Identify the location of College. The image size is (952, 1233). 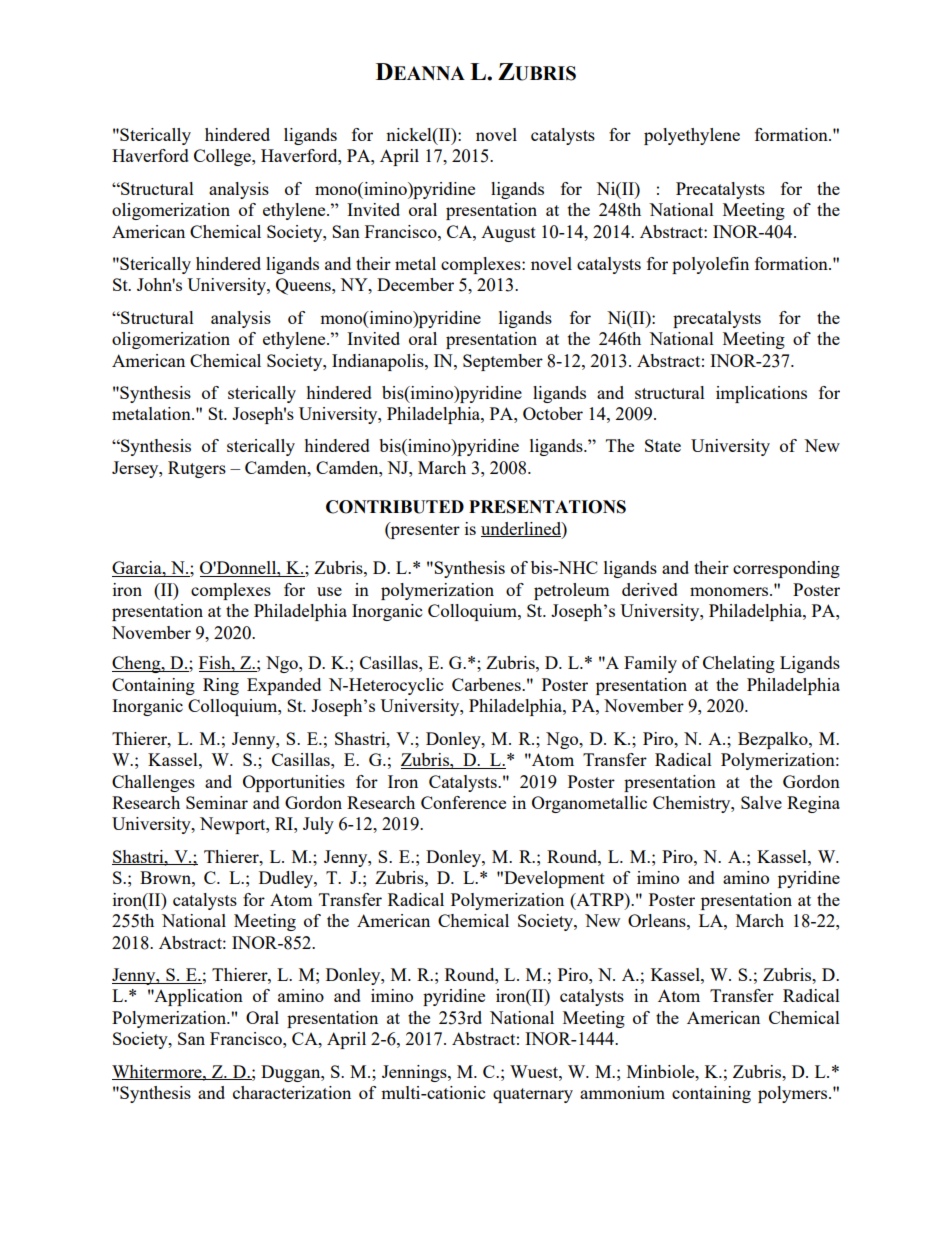
(223, 157).
